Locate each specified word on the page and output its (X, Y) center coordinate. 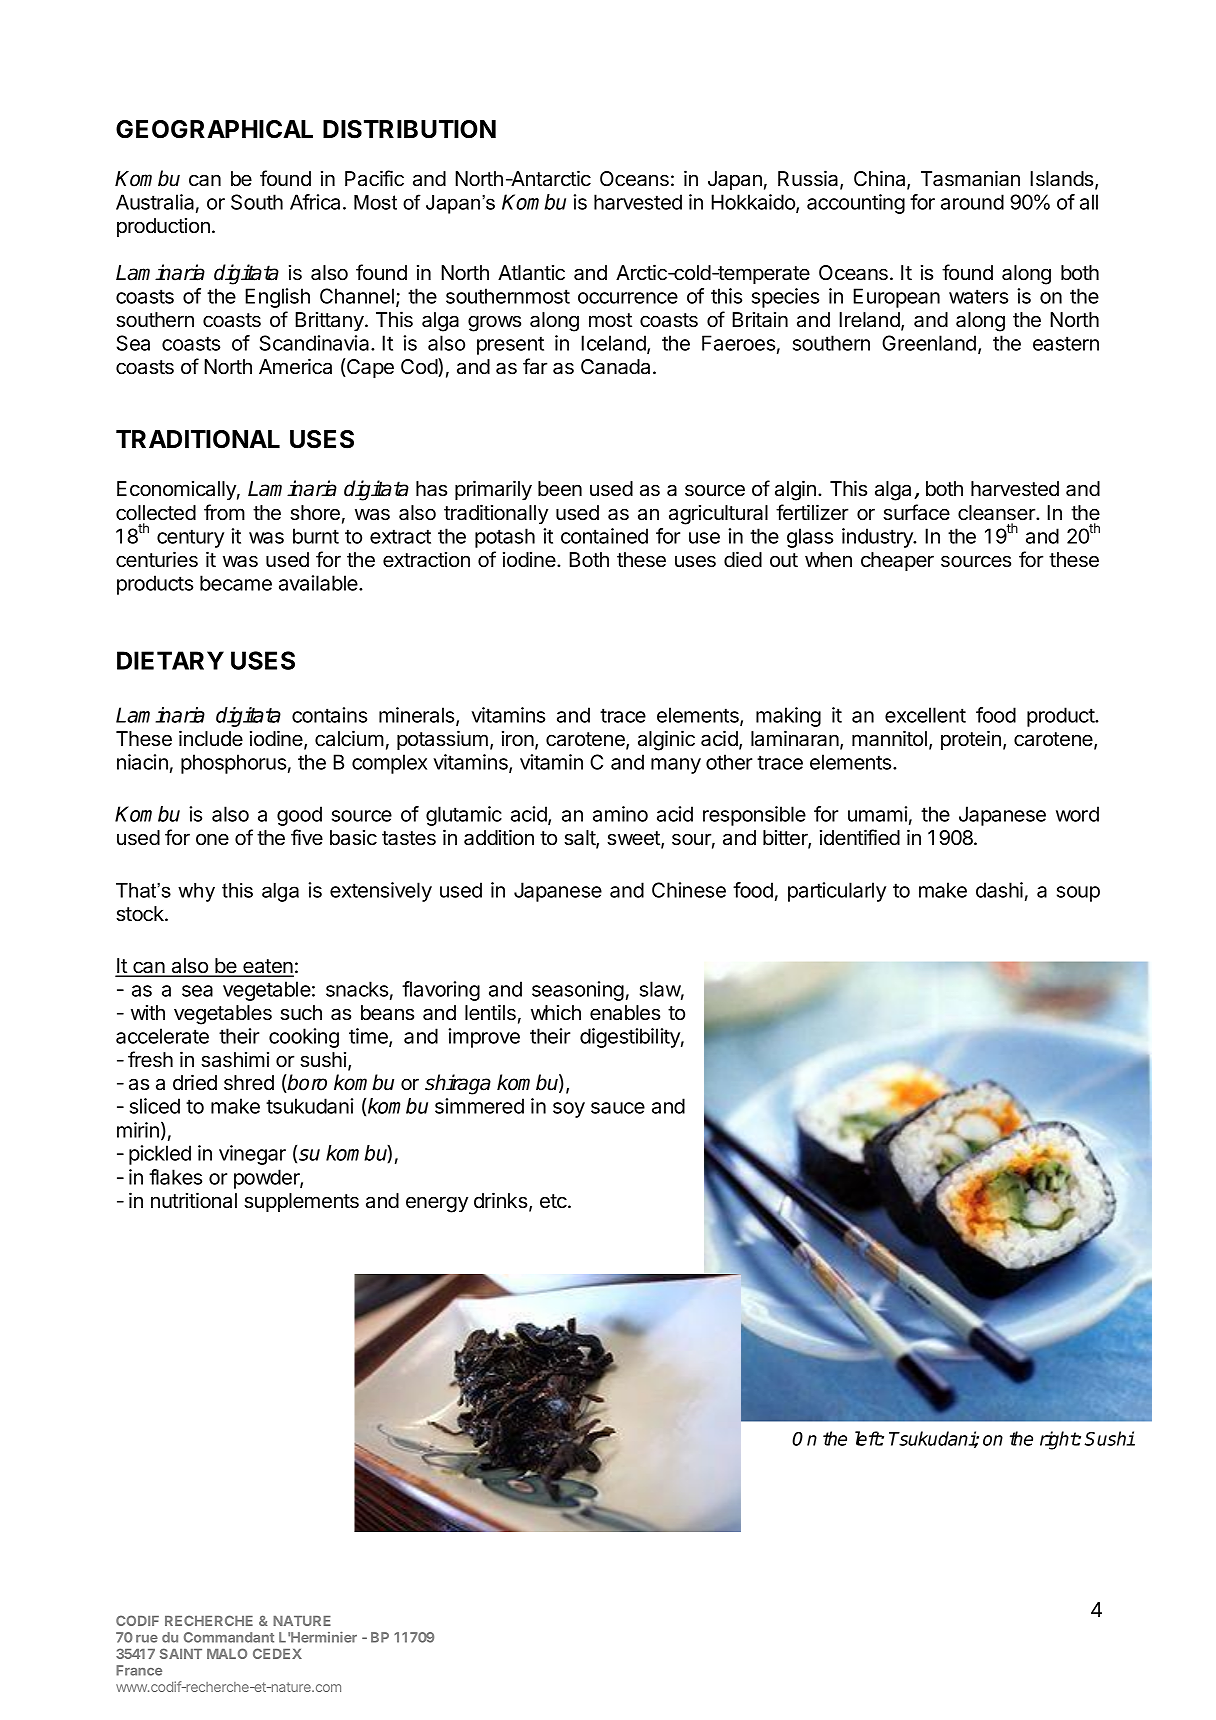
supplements (301, 1202)
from (224, 512)
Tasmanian (970, 178)
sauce (618, 1108)
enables (625, 1013)
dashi (999, 890)
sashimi (235, 1060)
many (676, 766)
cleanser (997, 513)
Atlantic (531, 273)
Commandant (229, 1637)
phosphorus (233, 764)
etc (554, 1201)
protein (971, 740)
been (560, 489)
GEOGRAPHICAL (214, 129)
